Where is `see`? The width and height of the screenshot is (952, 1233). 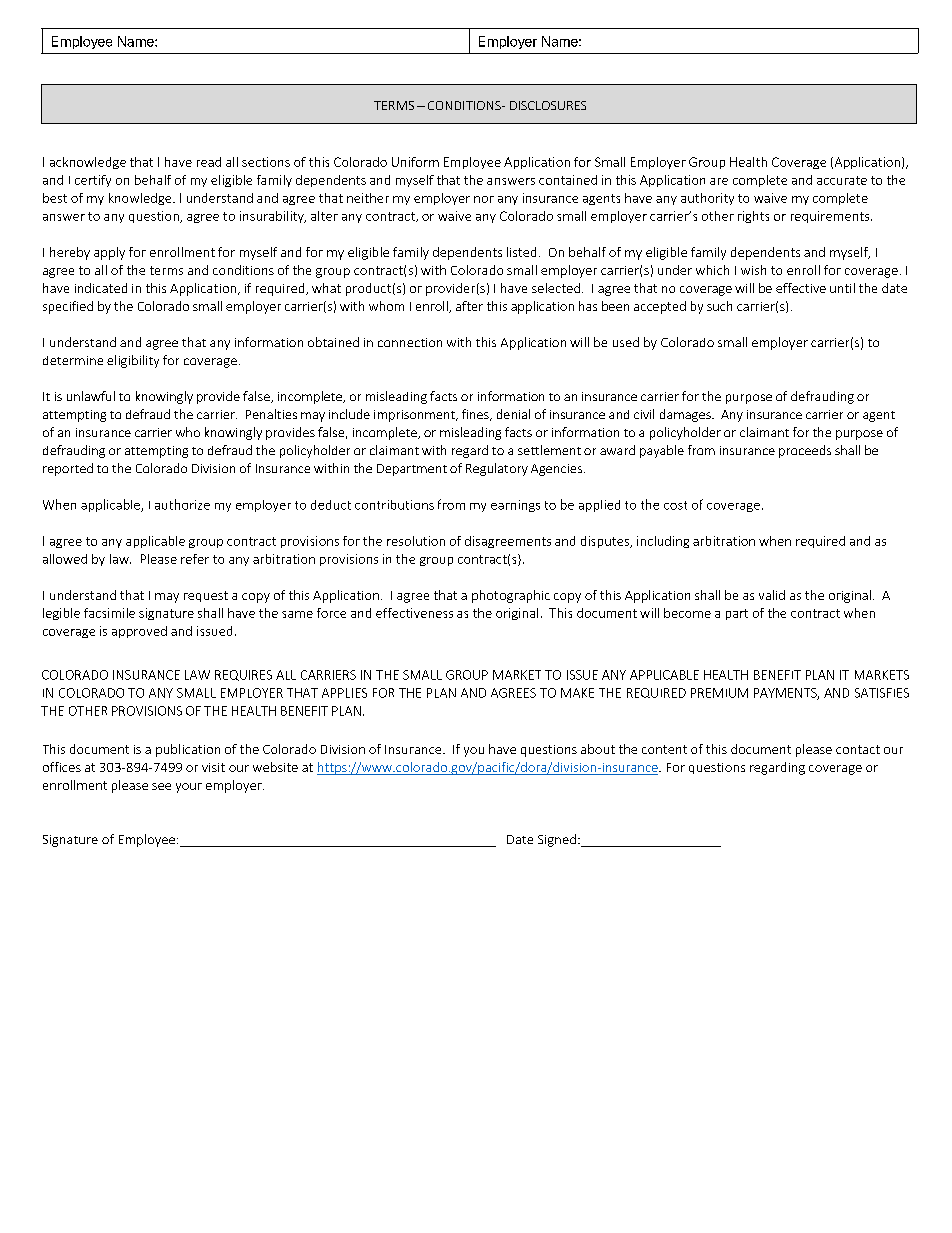 see is located at coordinates (161, 786).
